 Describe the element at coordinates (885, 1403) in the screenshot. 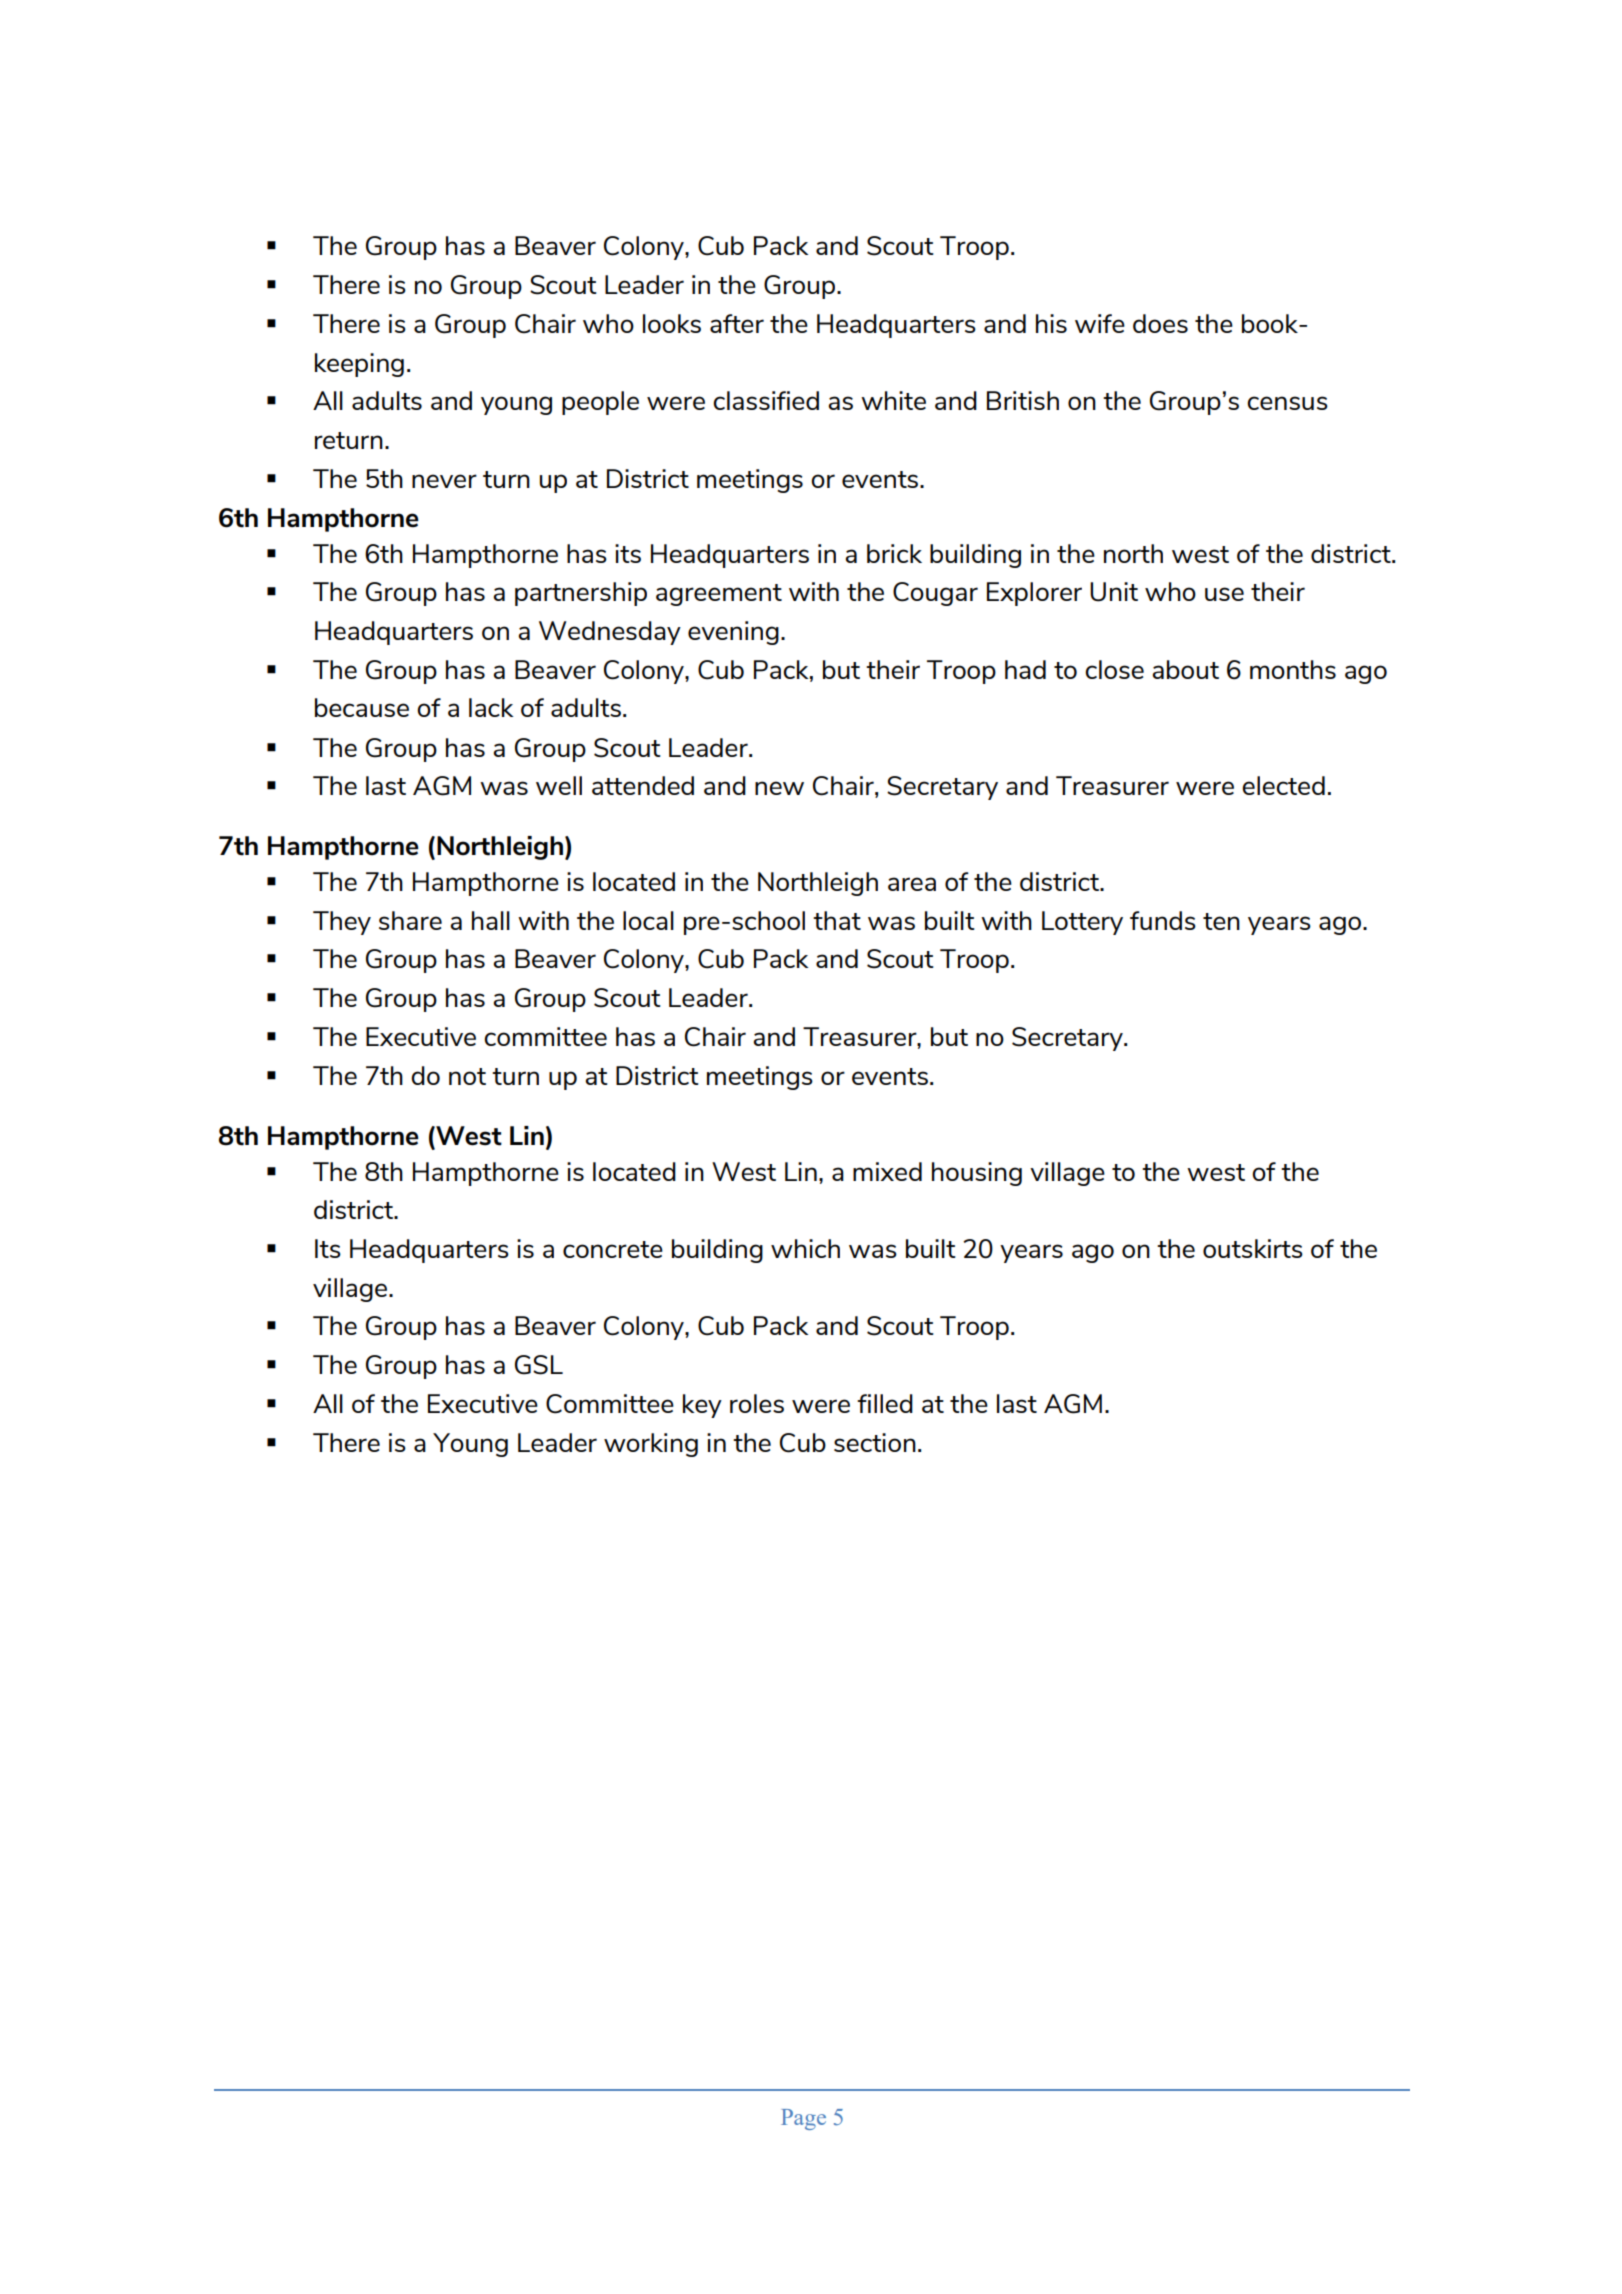

I see `filled` at that location.
